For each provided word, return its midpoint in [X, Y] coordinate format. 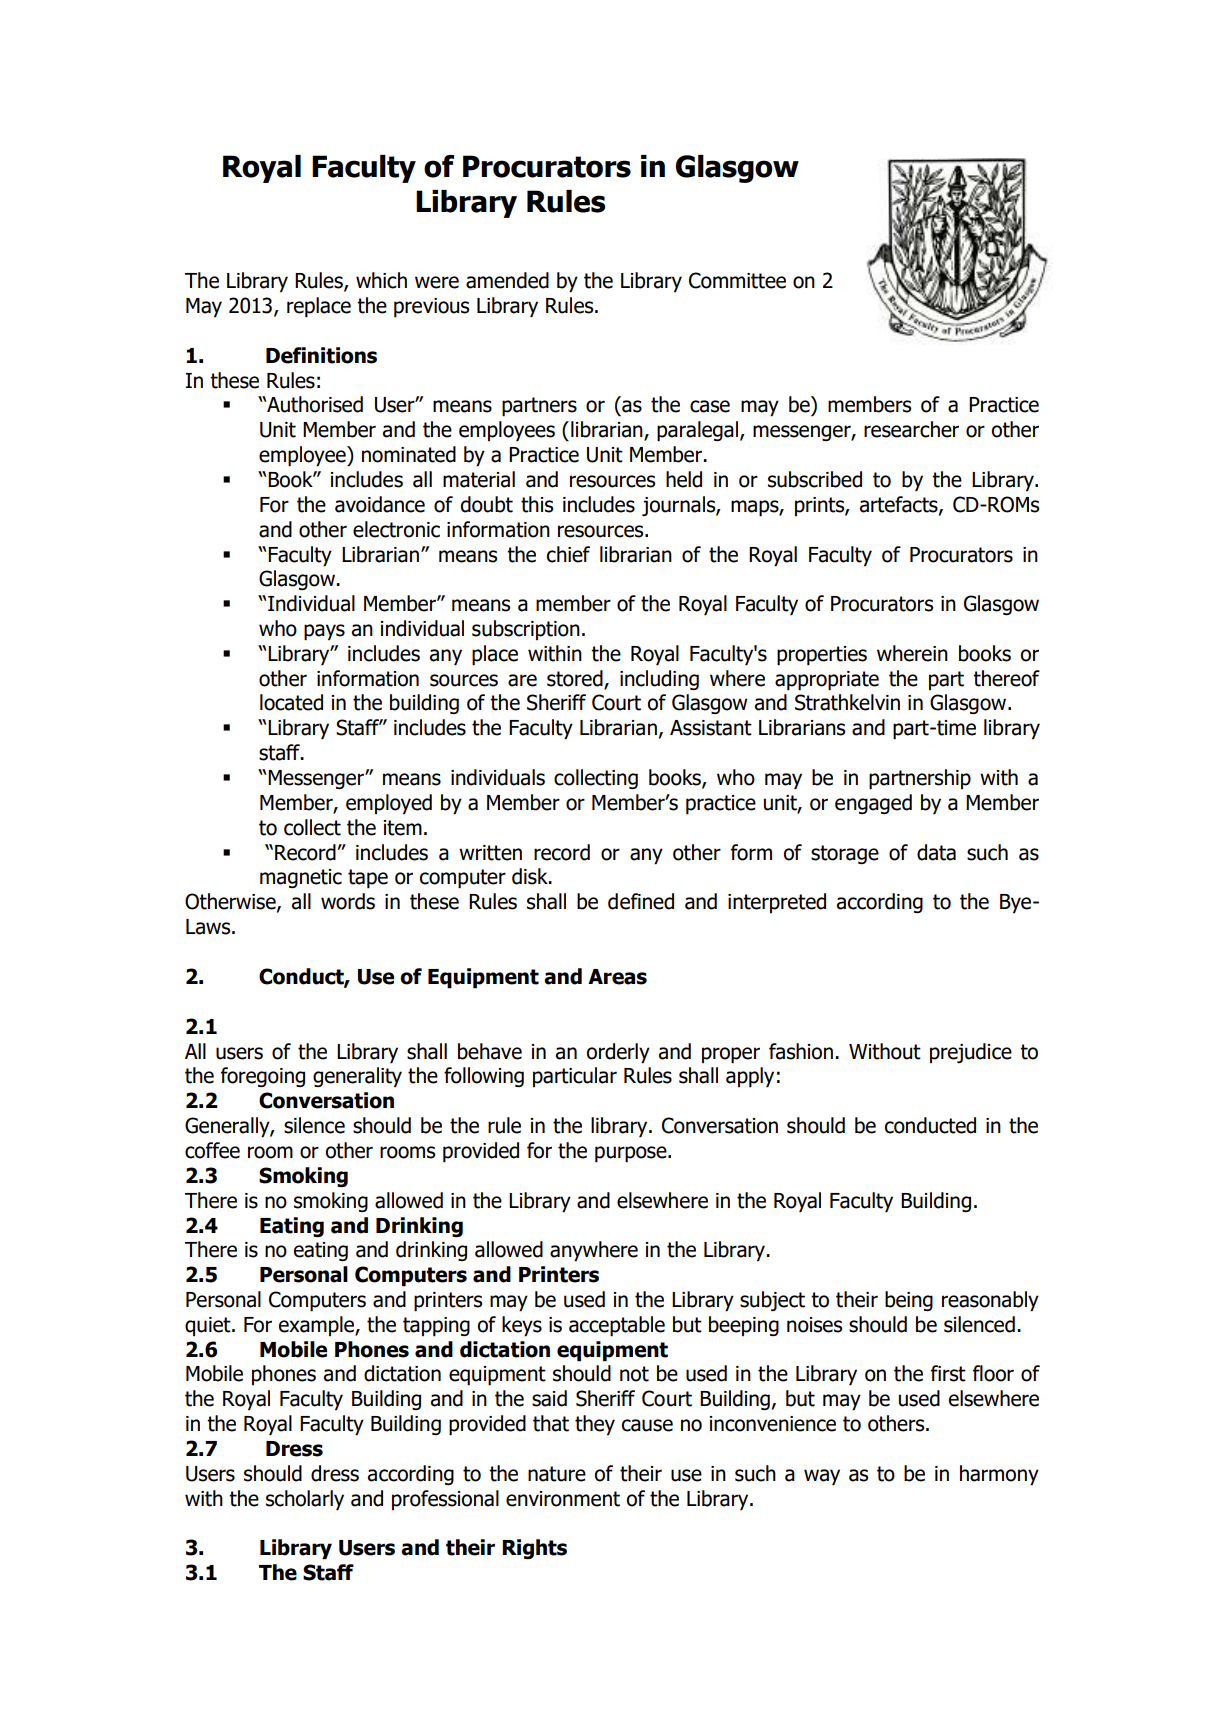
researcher [911, 429]
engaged [873, 804]
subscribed [815, 479]
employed [389, 804]
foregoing [263, 1077]
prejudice [971, 1053]
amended [507, 280]
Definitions [321, 355]
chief [568, 554]
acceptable [617, 1326]
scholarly [305, 1500]
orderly [618, 1053]
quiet [209, 1326]
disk [531, 876]
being [909, 1301]
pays [324, 632]
